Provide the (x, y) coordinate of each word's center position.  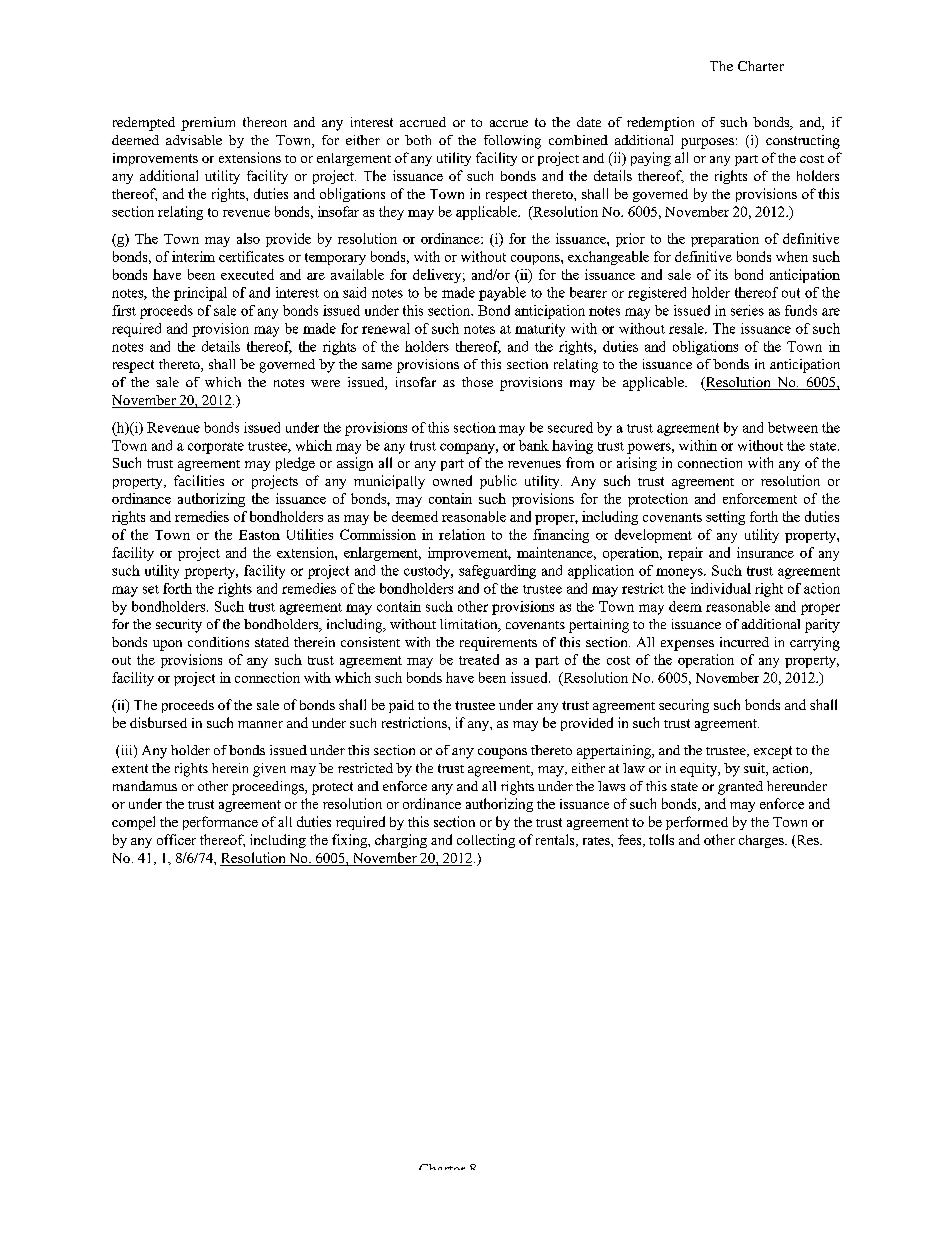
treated (479, 659)
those (477, 382)
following (512, 142)
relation (462, 534)
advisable (194, 140)
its (721, 274)
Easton (259, 535)
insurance (765, 552)
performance (220, 823)
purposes (707, 143)
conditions (218, 642)
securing (684, 706)
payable (502, 294)
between (793, 427)
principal (200, 294)
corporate (216, 448)
